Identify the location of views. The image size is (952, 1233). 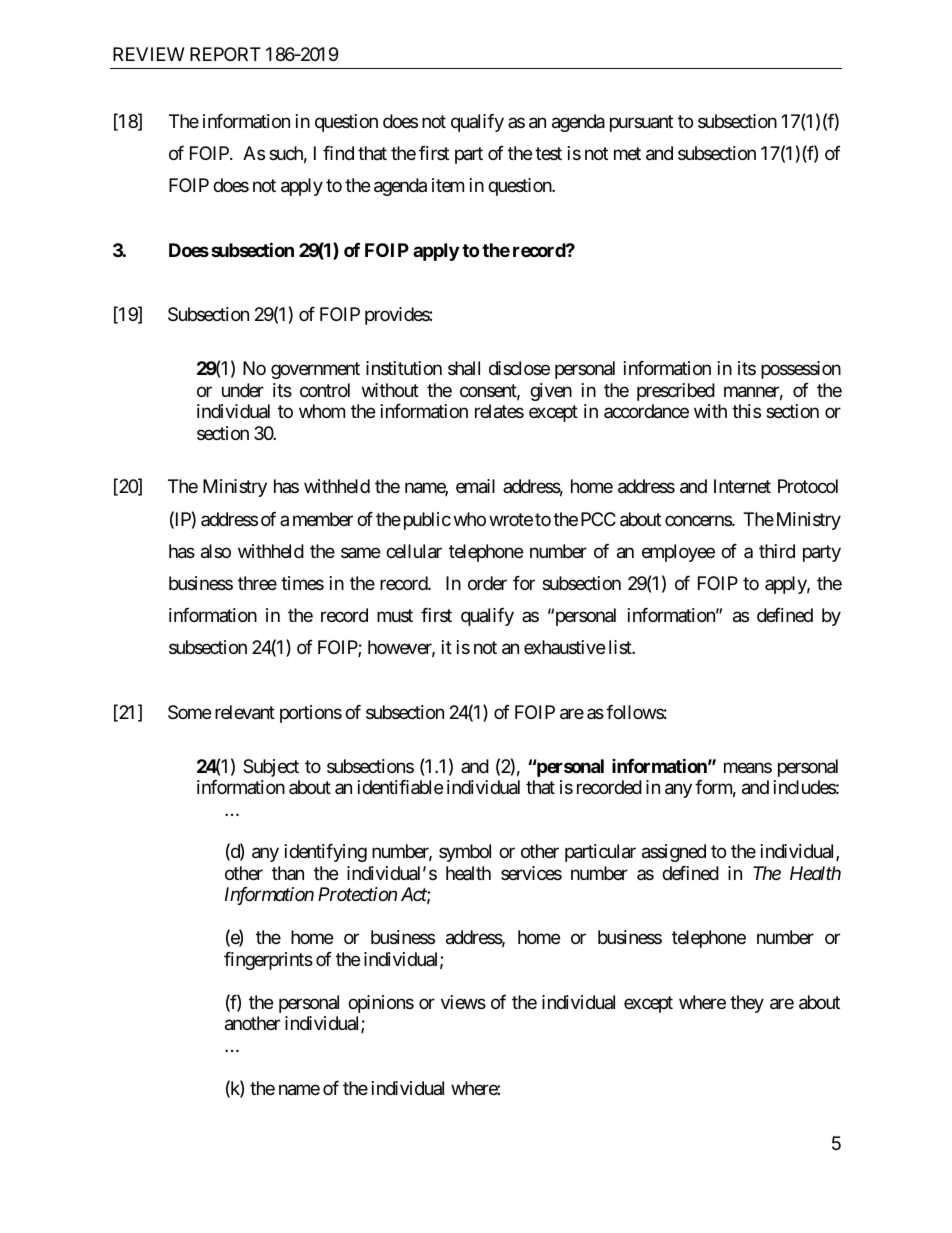
(463, 1002).
